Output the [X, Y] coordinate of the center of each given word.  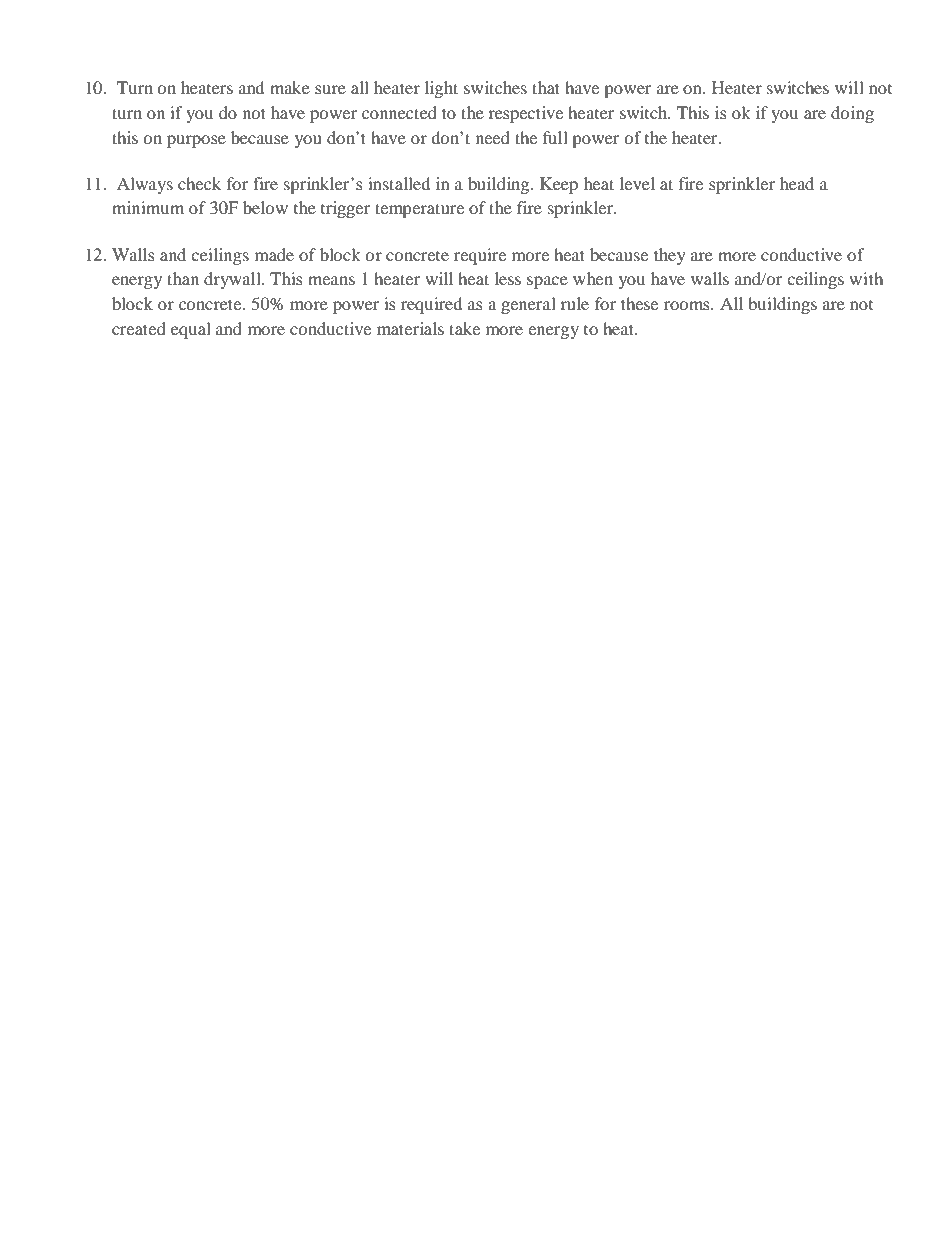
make [290, 87]
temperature [419, 210]
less [508, 278]
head [797, 183]
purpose [196, 141]
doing [852, 114]
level [637, 183]
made [274, 254]
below [265, 207]
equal [191, 330]
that [546, 87]
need [493, 137]
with [866, 278]
